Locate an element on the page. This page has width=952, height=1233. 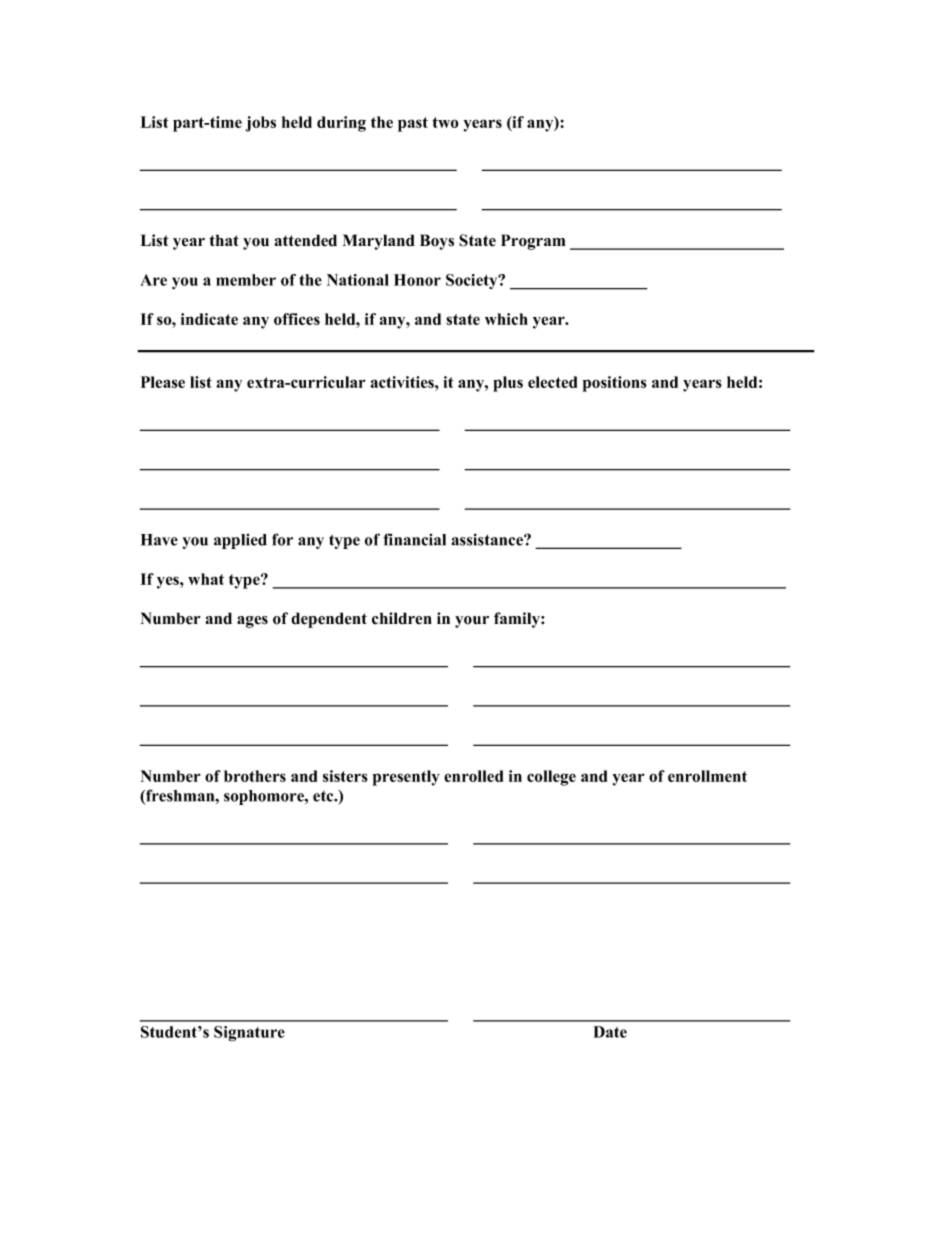
enrollment is located at coordinates (707, 776).
